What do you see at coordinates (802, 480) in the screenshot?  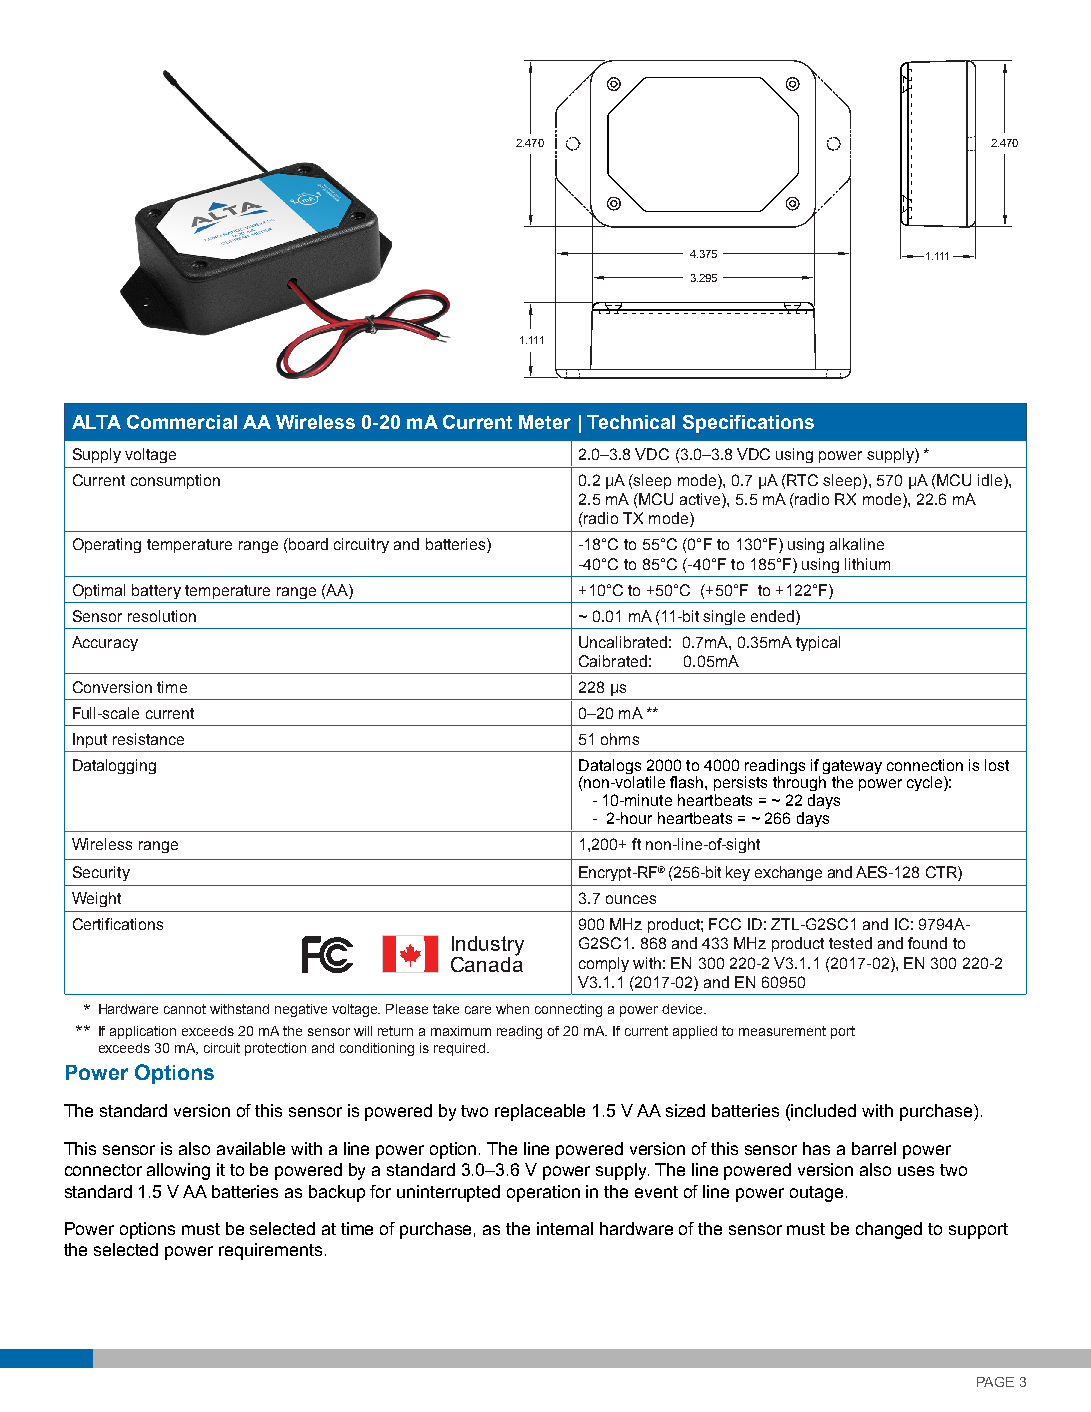 I see `RTC` at bounding box center [802, 480].
